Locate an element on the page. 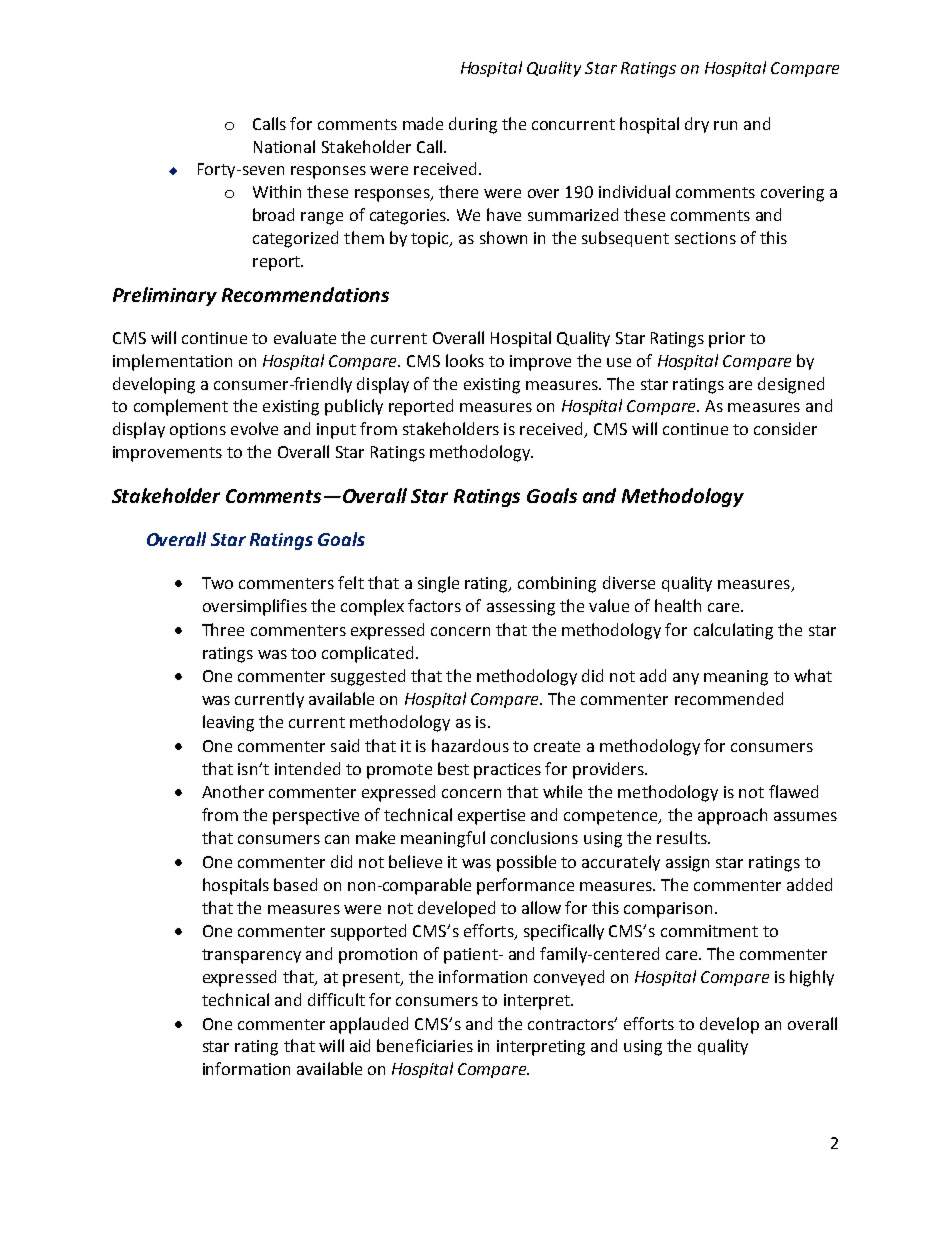 The width and height of the document is (952, 1233). expertise is located at coordinates (491, 817).
